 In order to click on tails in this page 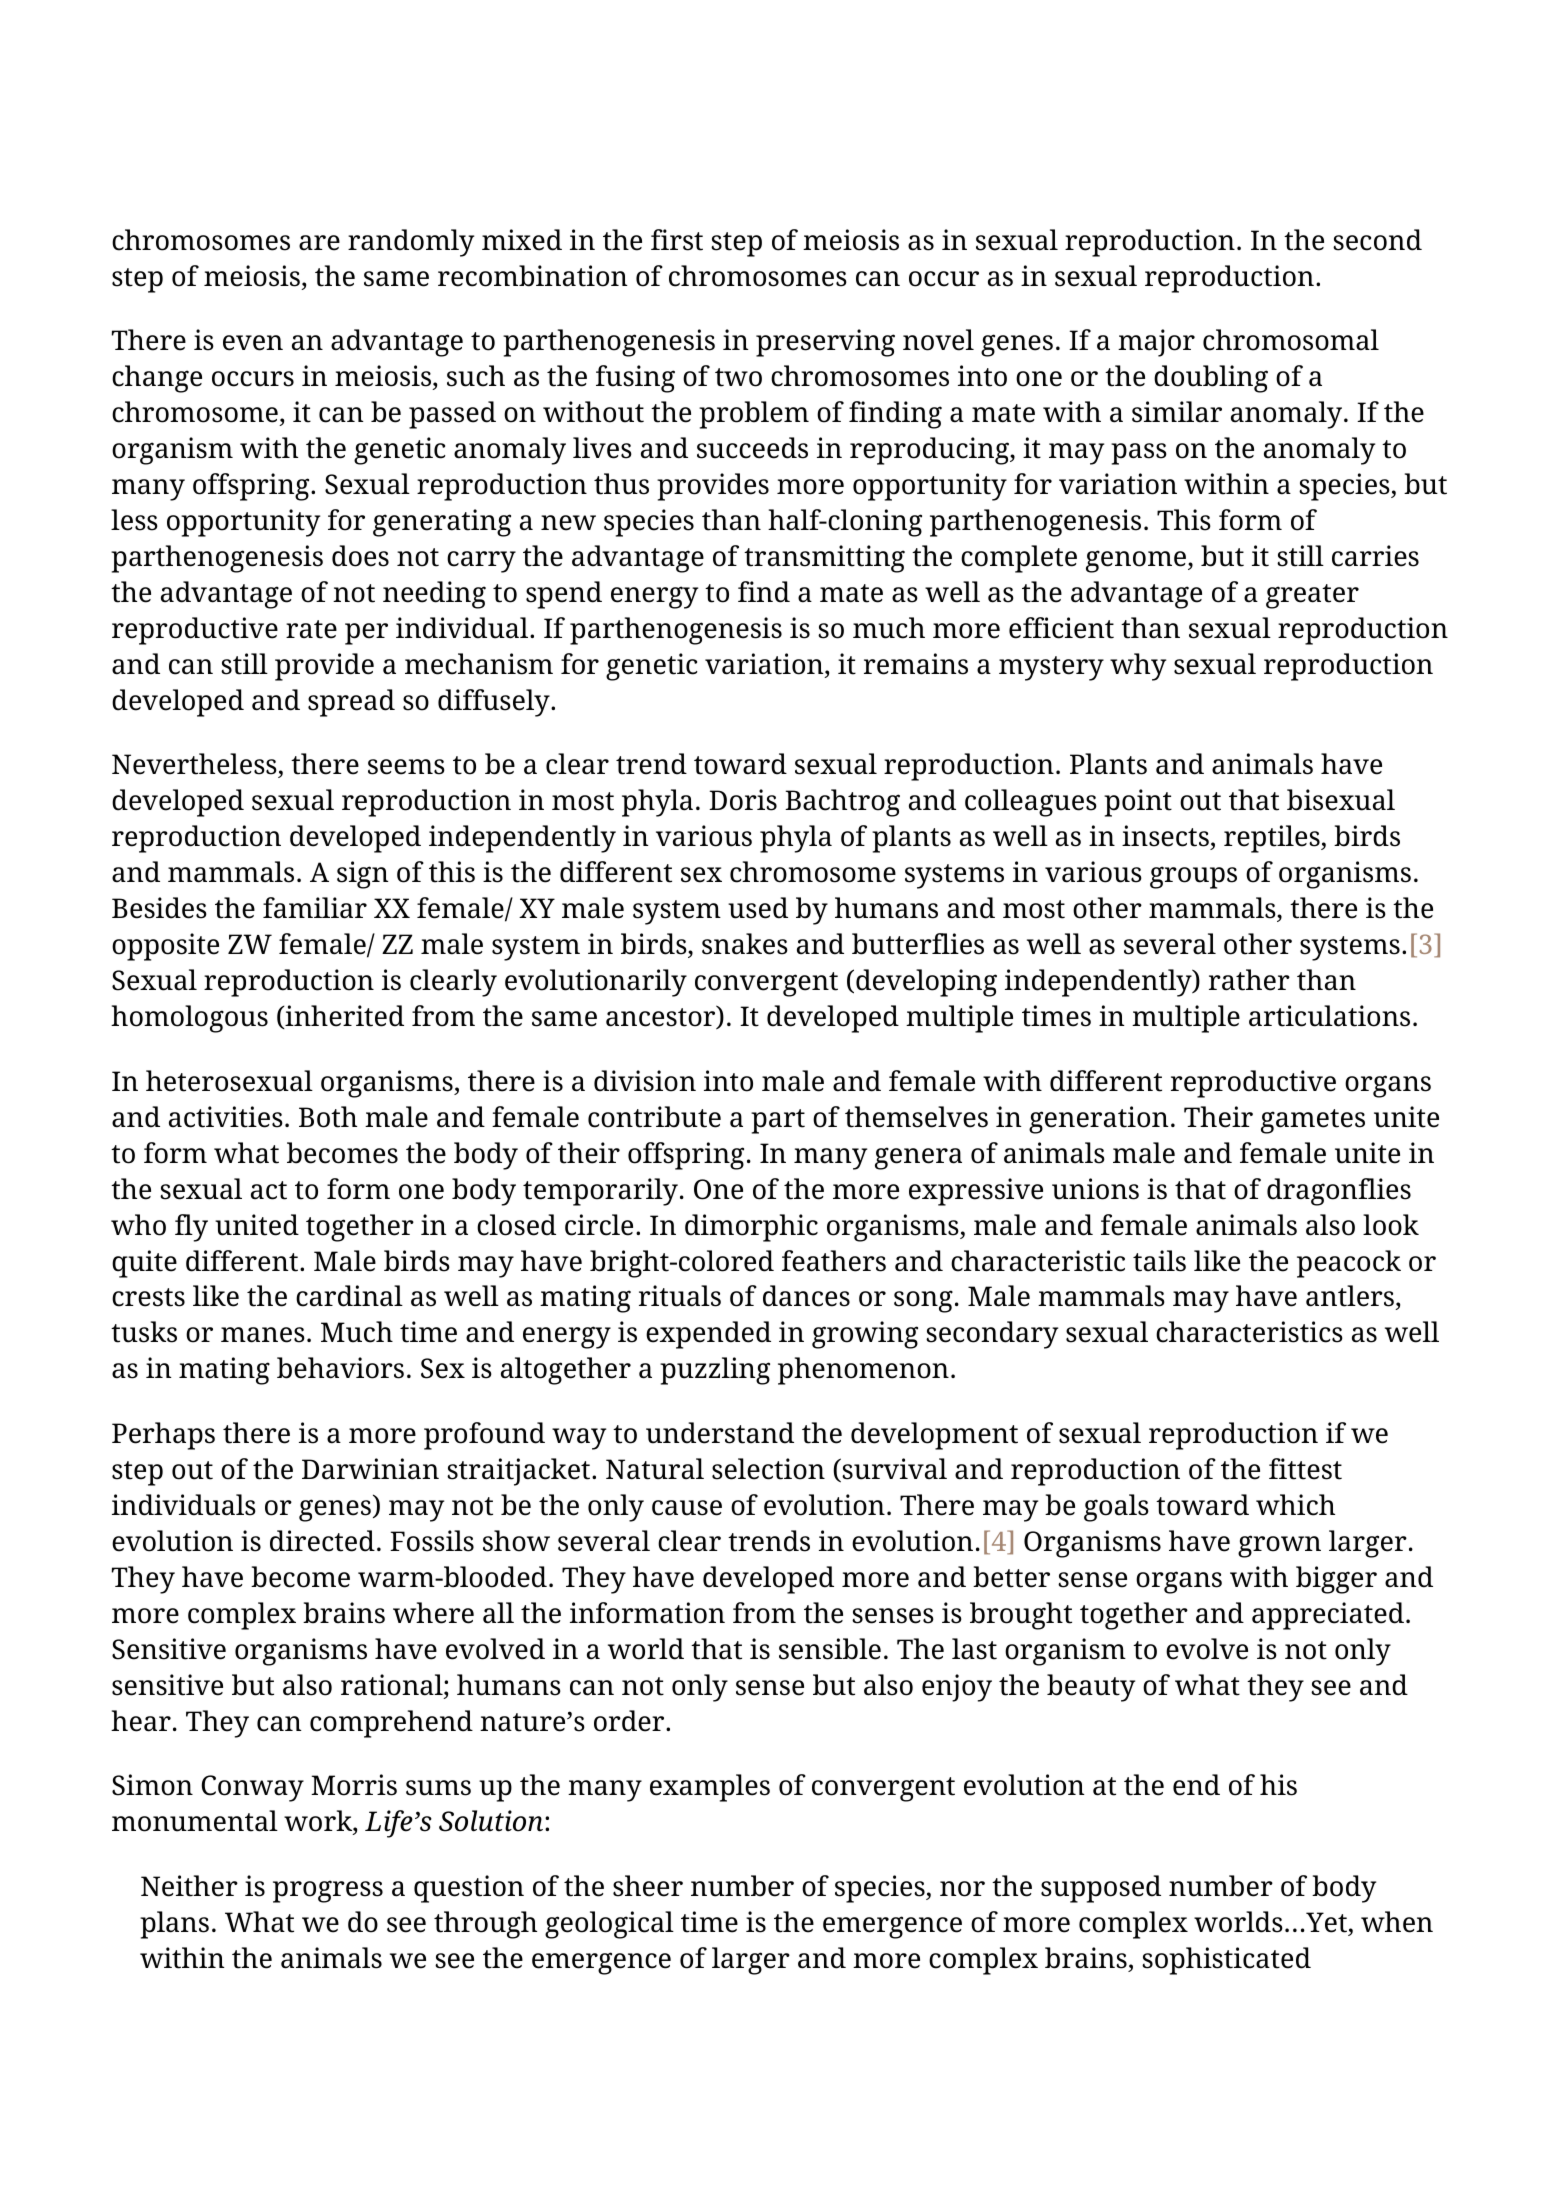, I will do `click(1159, 1261)`.
